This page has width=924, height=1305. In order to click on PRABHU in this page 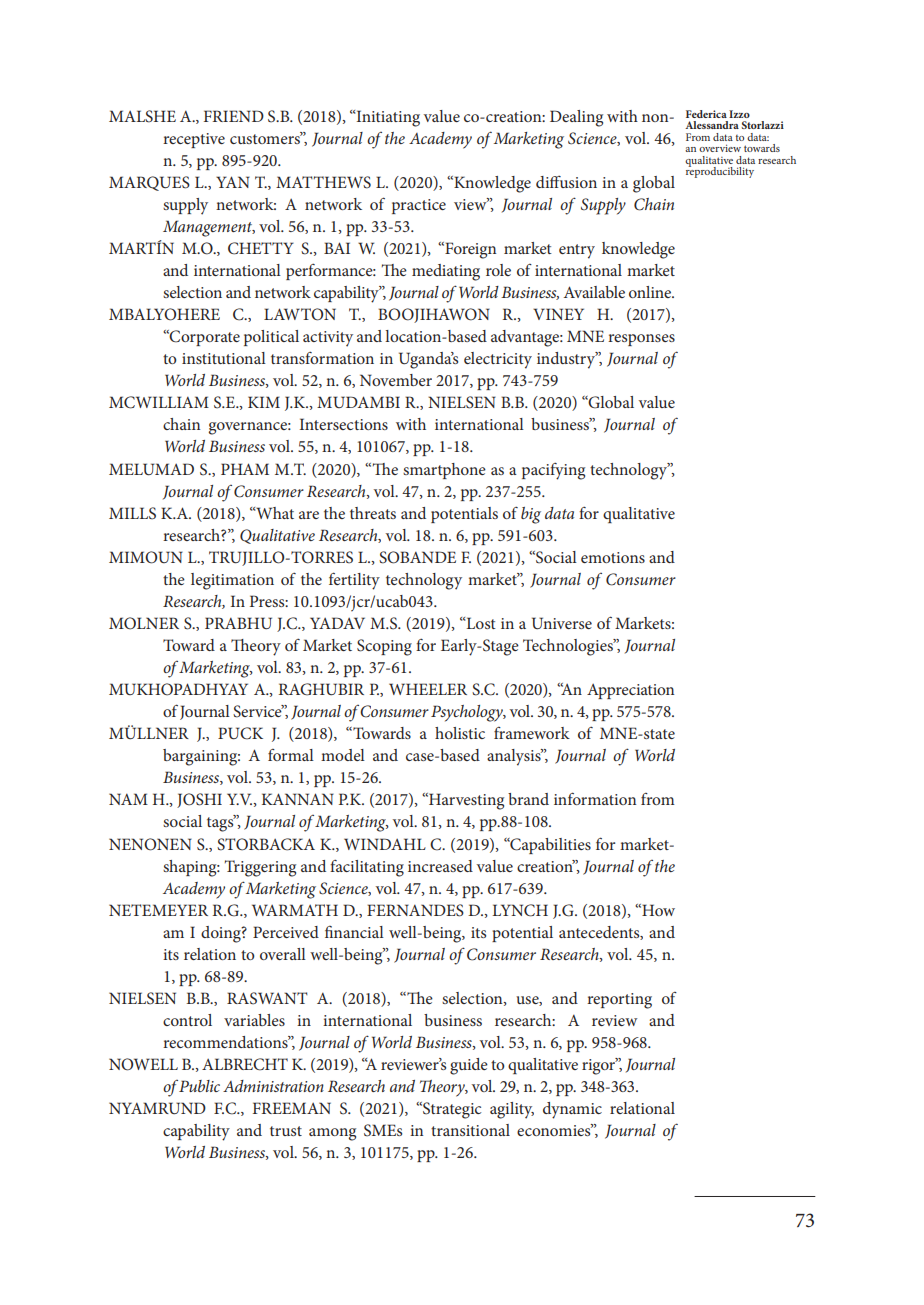, I will do `click(238, 623)`.
